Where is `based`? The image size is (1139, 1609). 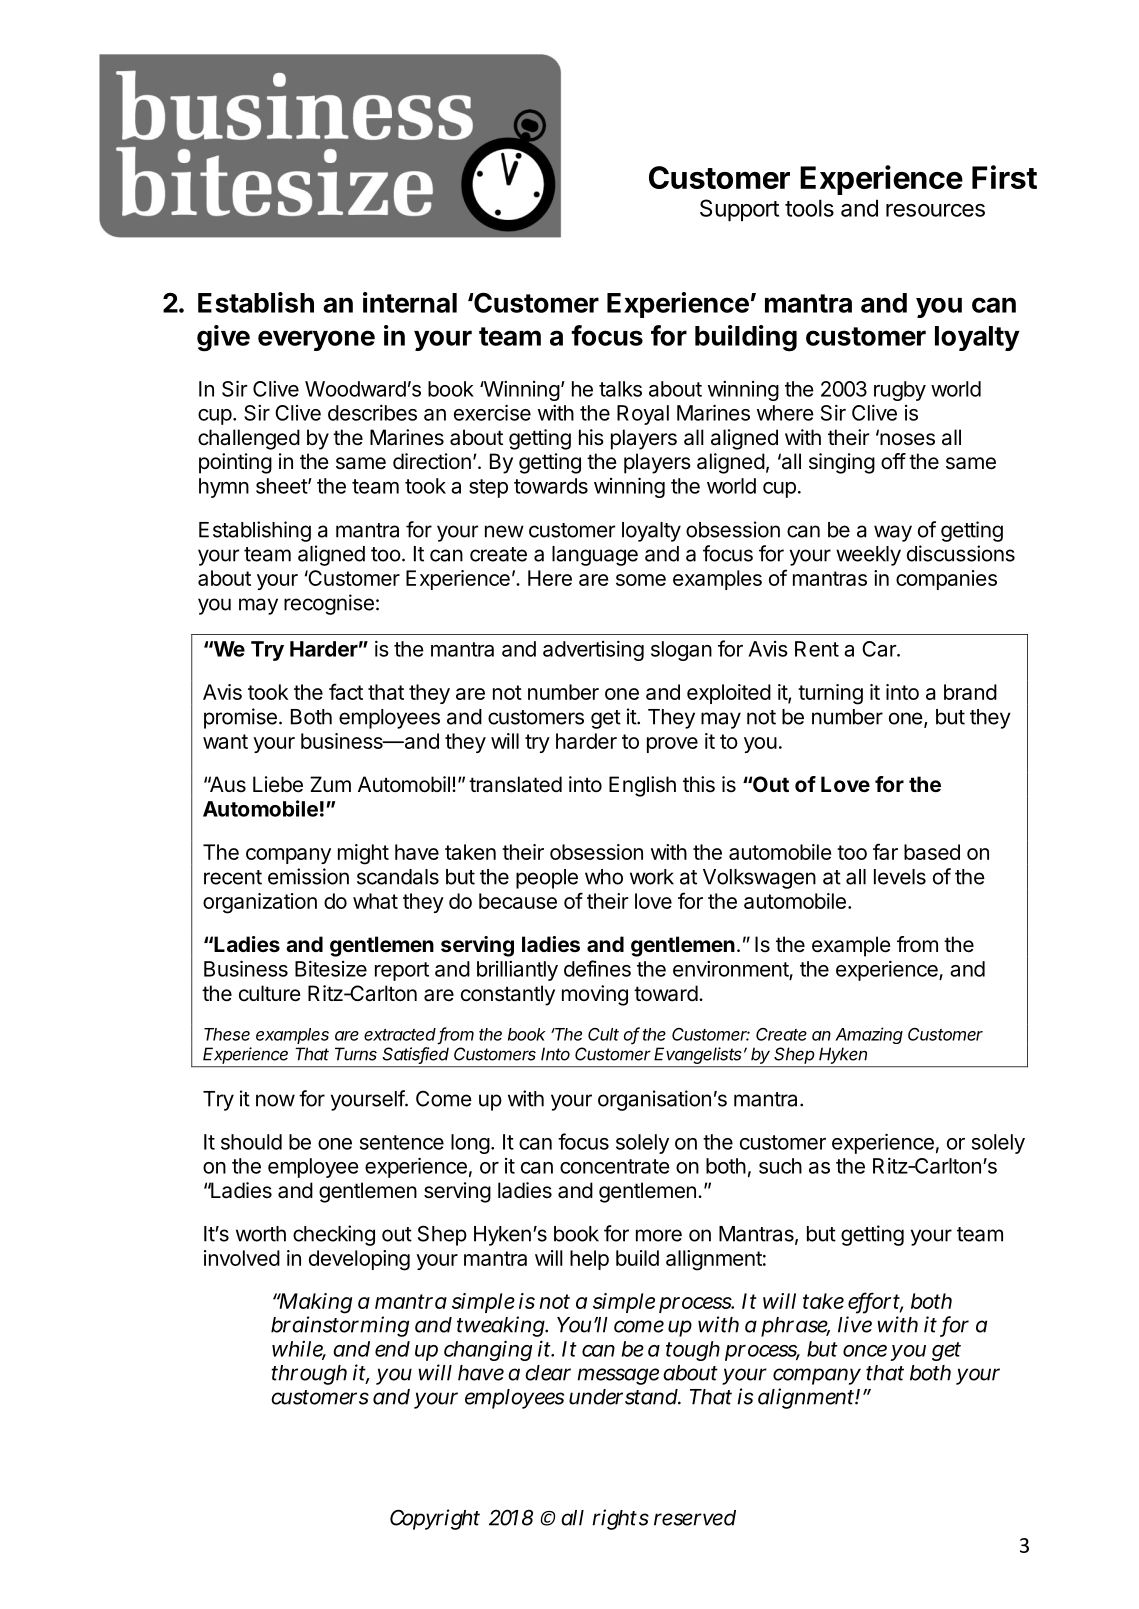 based is located at coordinates (932, 852).
